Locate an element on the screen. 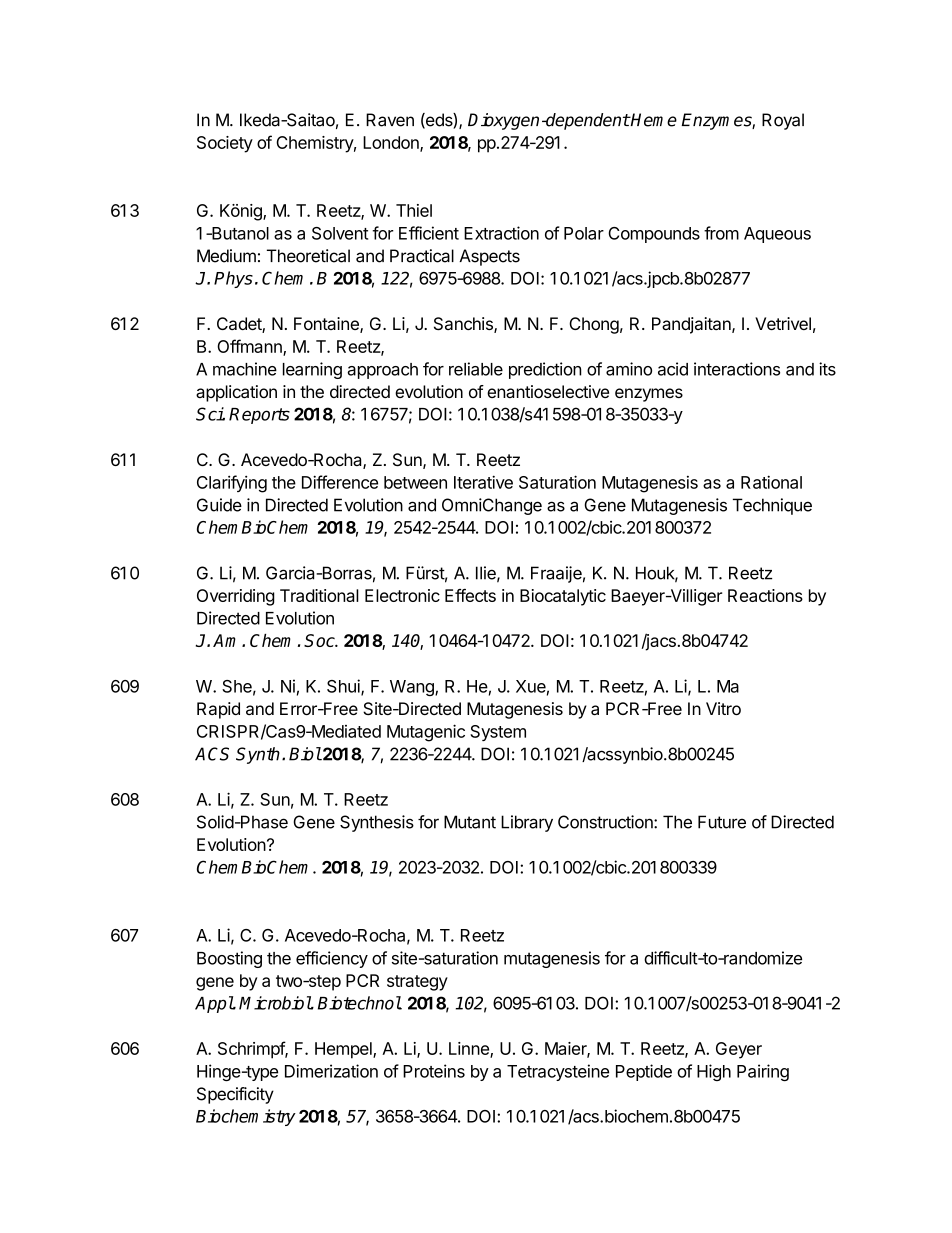 The image size is (952, 1233). Society is located at coordinates (225, 144).
